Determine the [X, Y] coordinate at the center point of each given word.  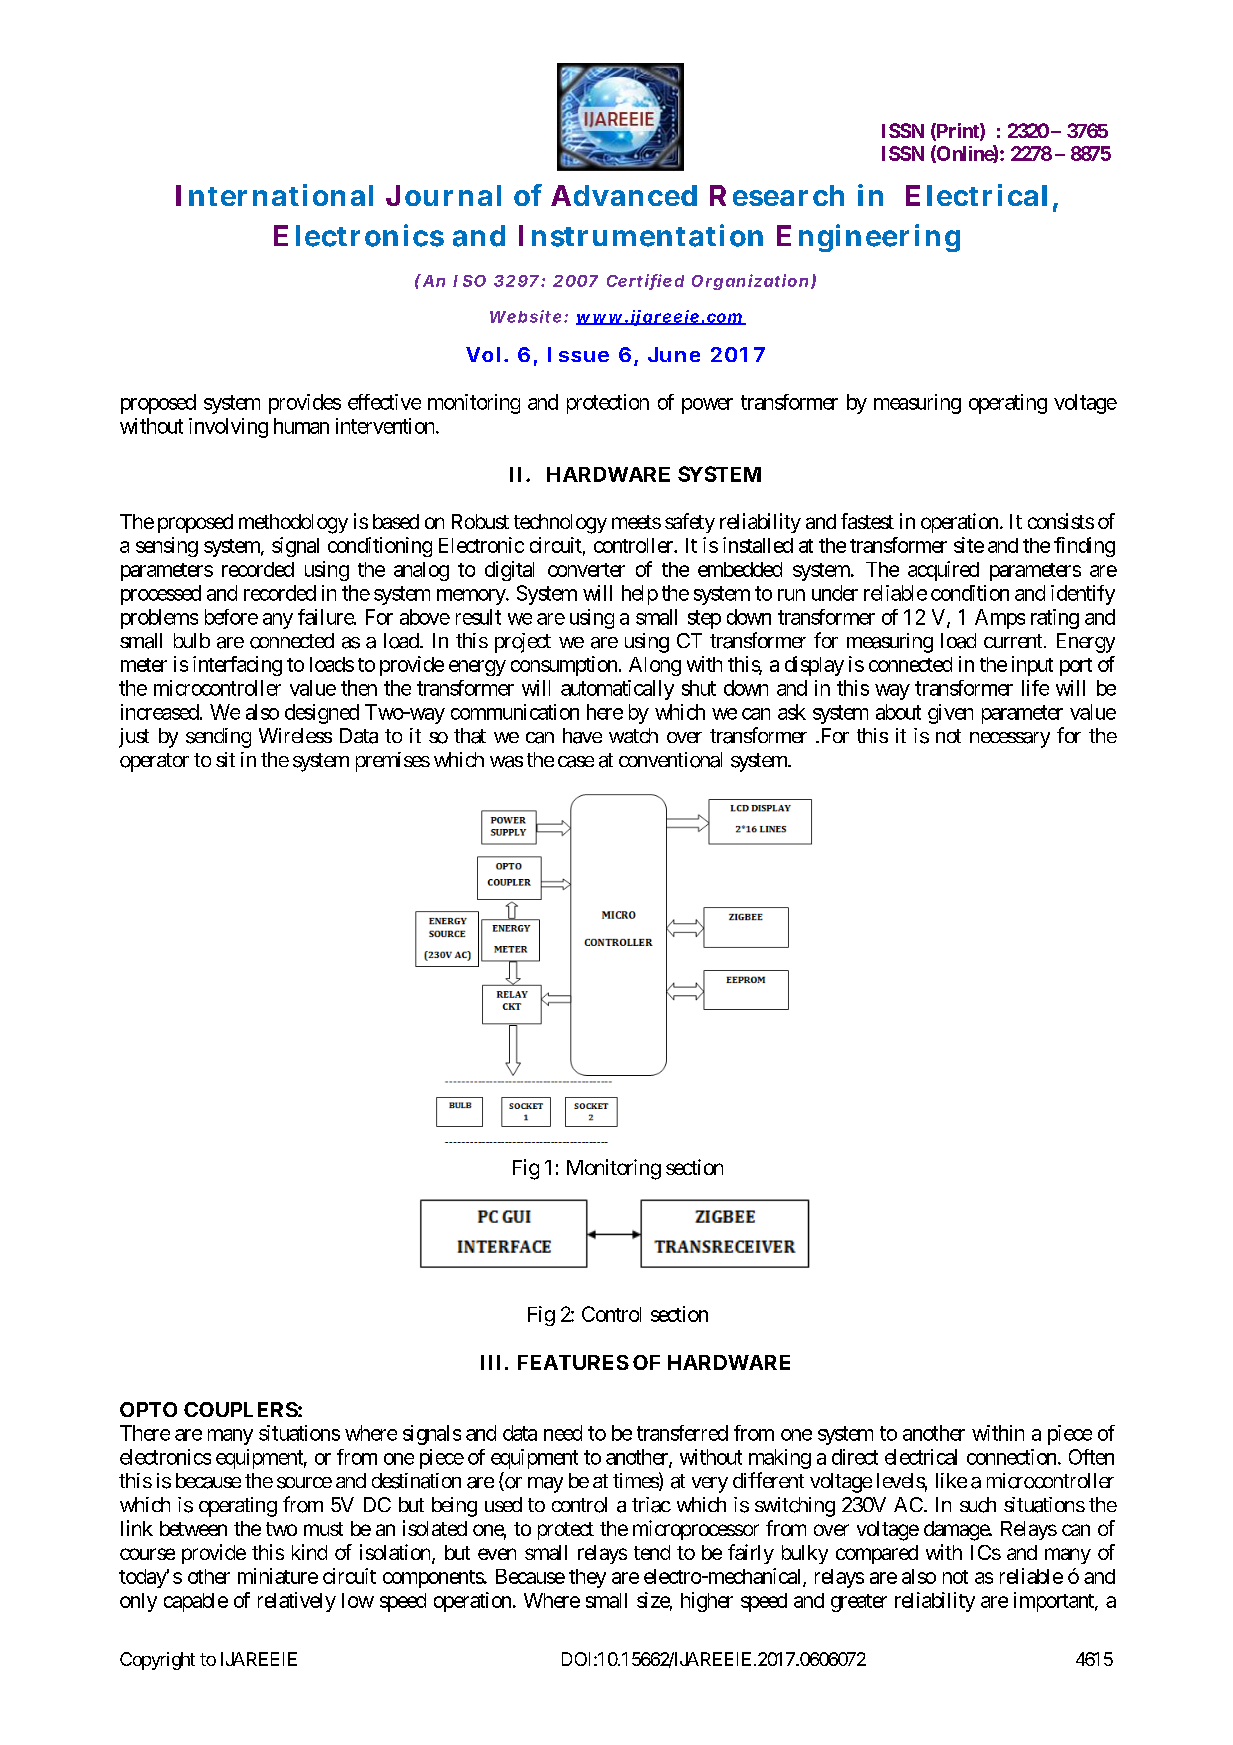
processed [161, 595]
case [576, 762]
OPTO [148, 1409]
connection [1011, 1457]
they [587, 1578]
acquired [943, 571]
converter [586, 570]
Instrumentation [641, 235]
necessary [1010, 740]
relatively [297, 1602]
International [274, 195]
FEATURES [573, 1362]
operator [154, 762]
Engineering [868, 238]
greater [859, 1603]
